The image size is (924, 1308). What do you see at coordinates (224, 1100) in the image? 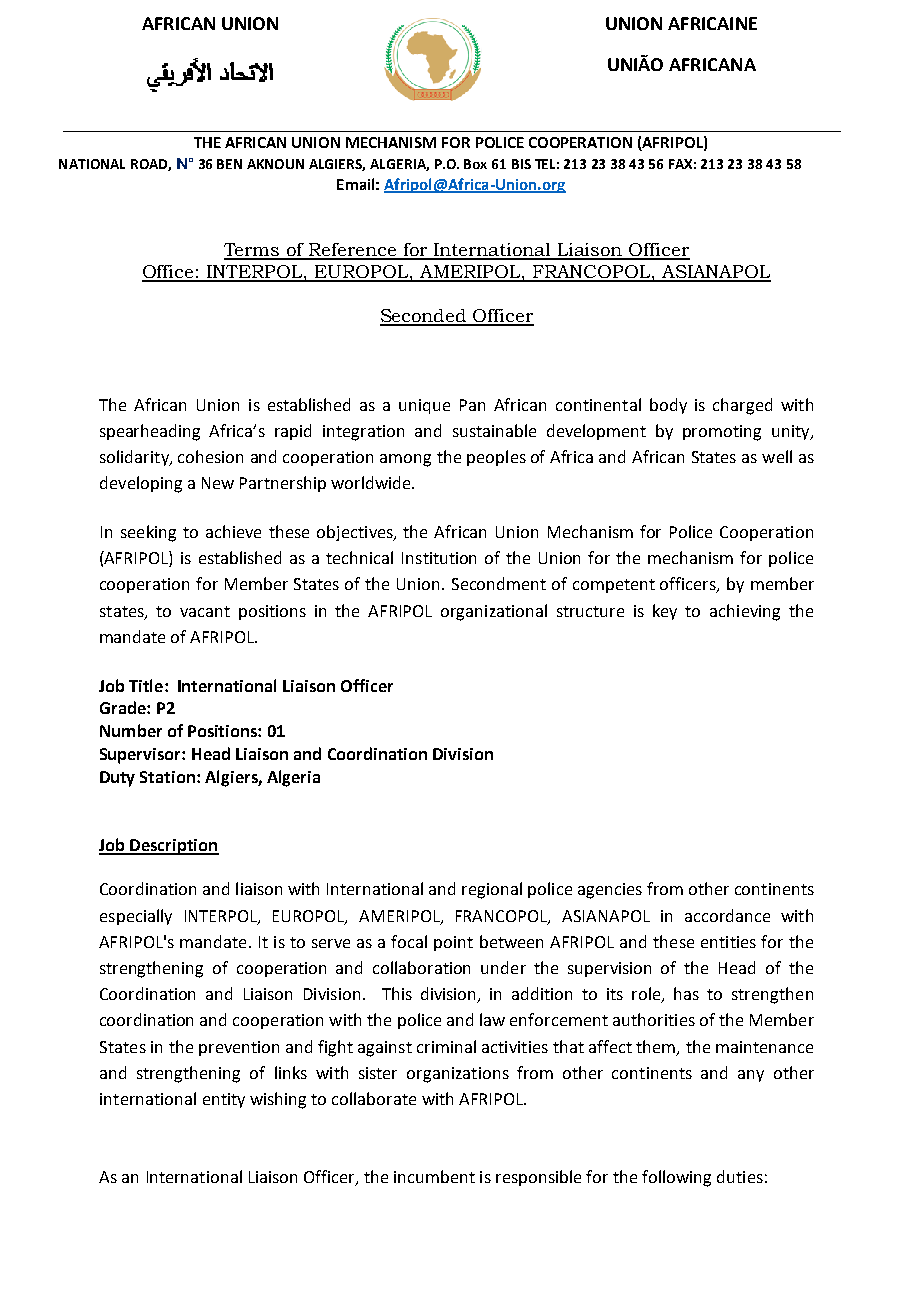
I see `entity` at bounding box center [224, 1100].
